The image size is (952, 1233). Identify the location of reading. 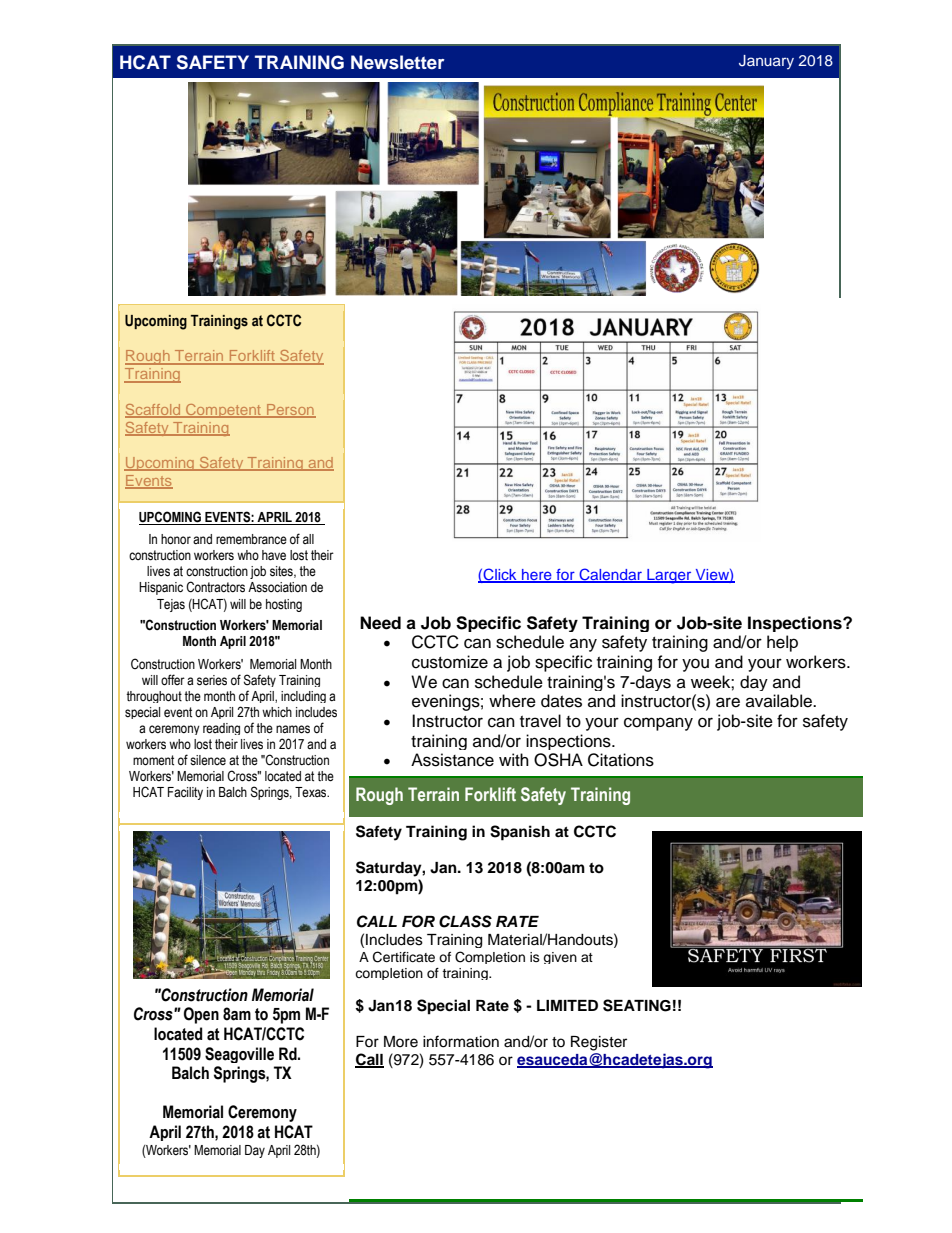
(221, 729).
